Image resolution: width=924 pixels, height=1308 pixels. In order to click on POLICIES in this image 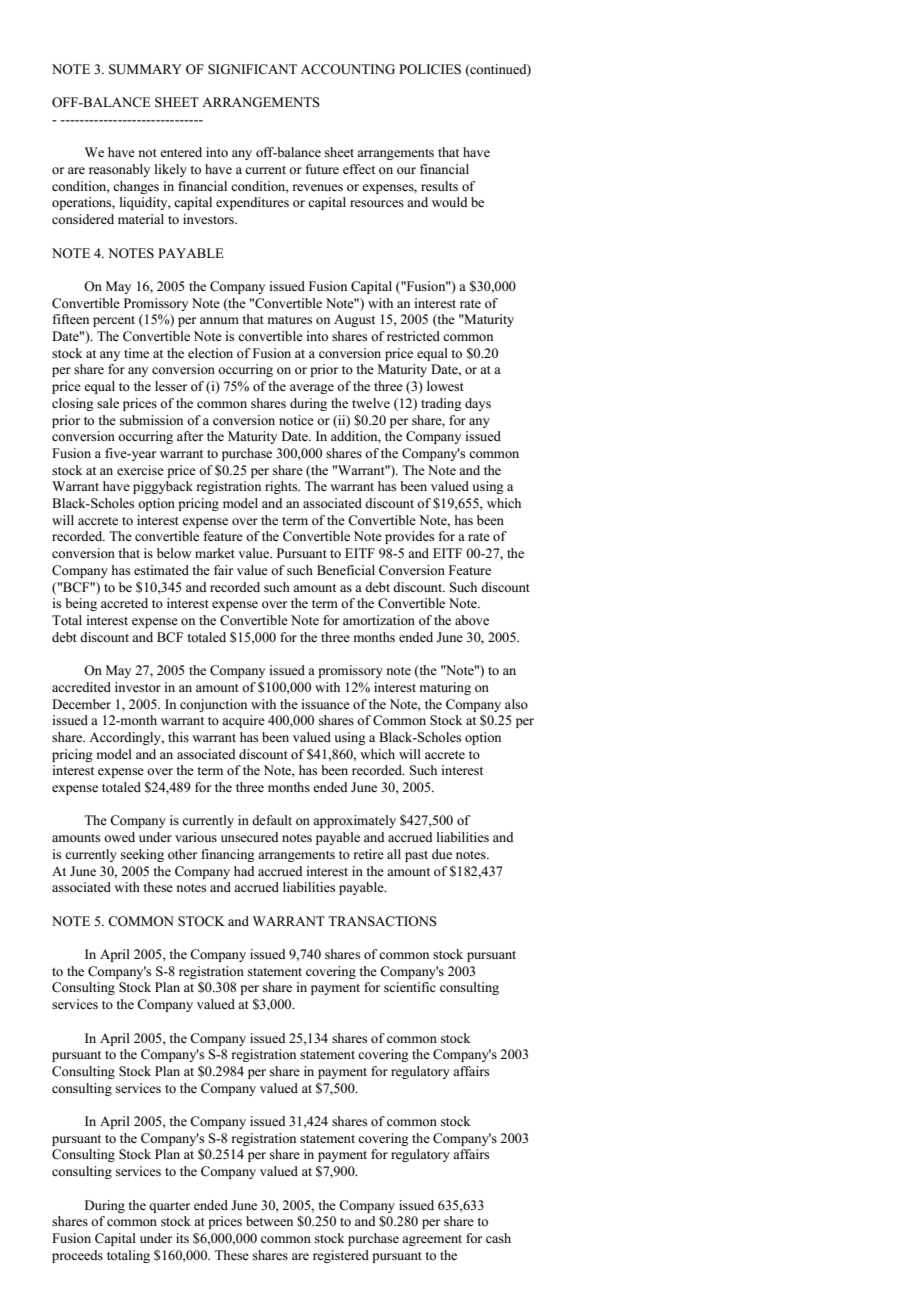, I will do `click(430, 69)`.
